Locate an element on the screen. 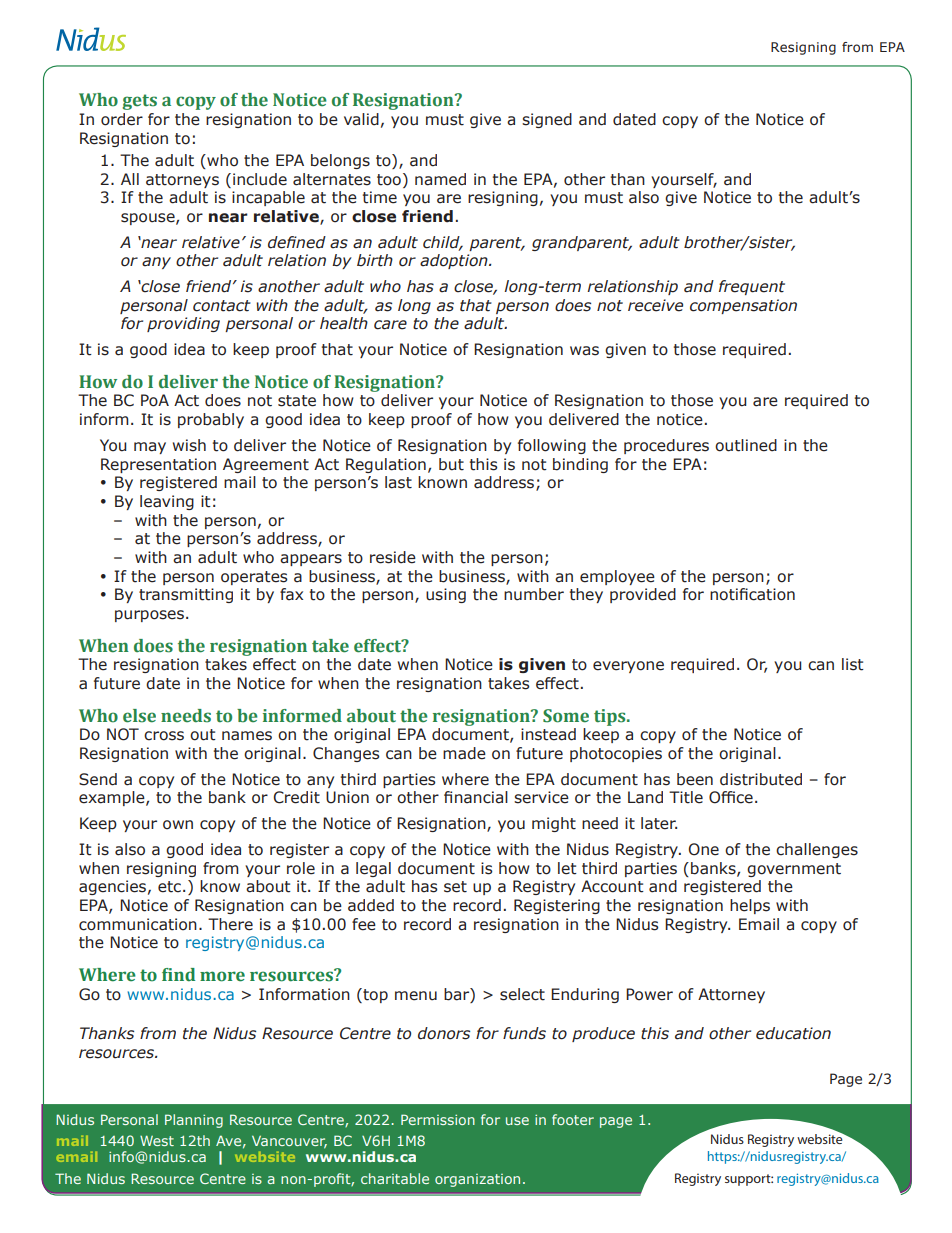  Representation is located at coordinates (158, 465).
